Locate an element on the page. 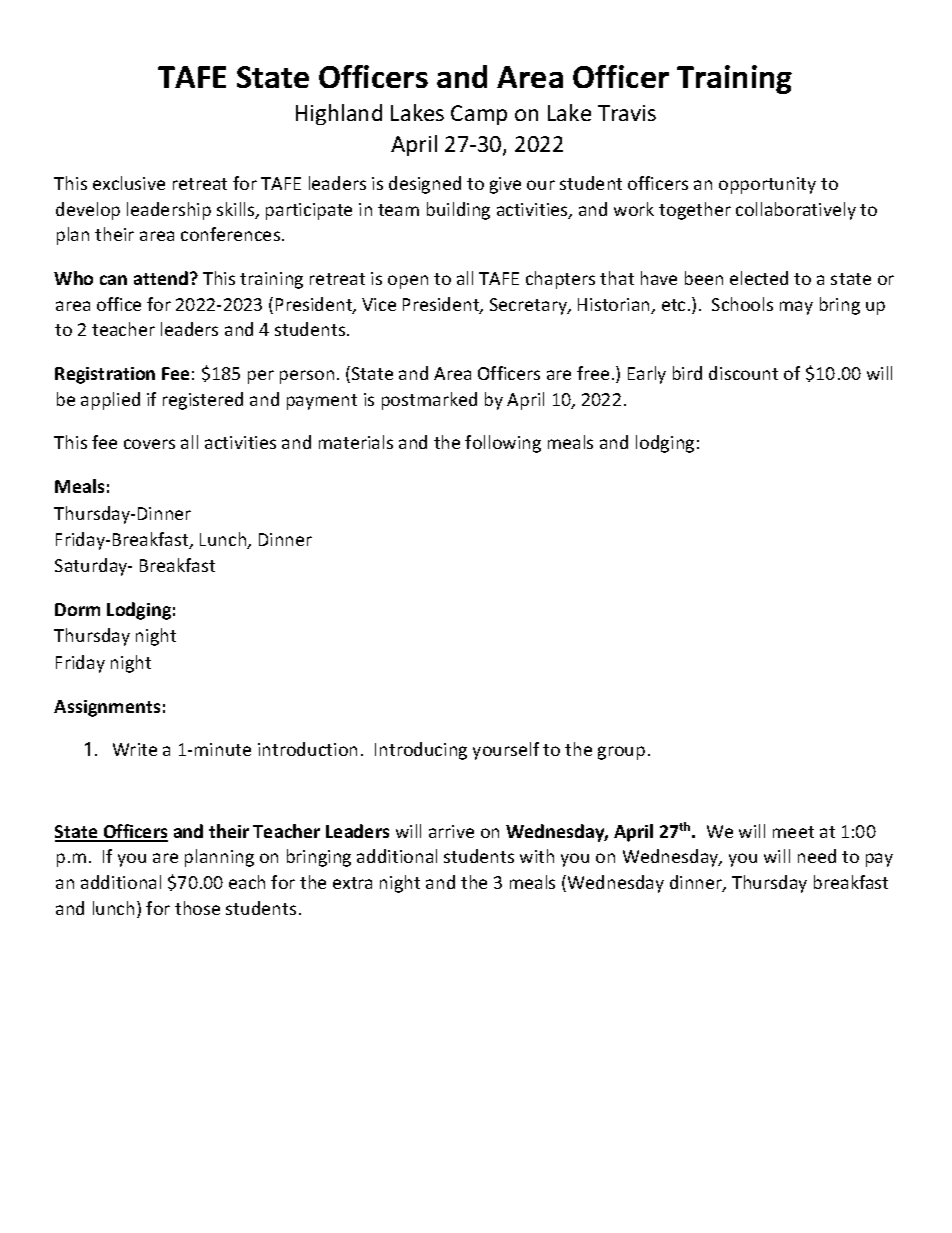  covers is located at coordinates (149, 444).
